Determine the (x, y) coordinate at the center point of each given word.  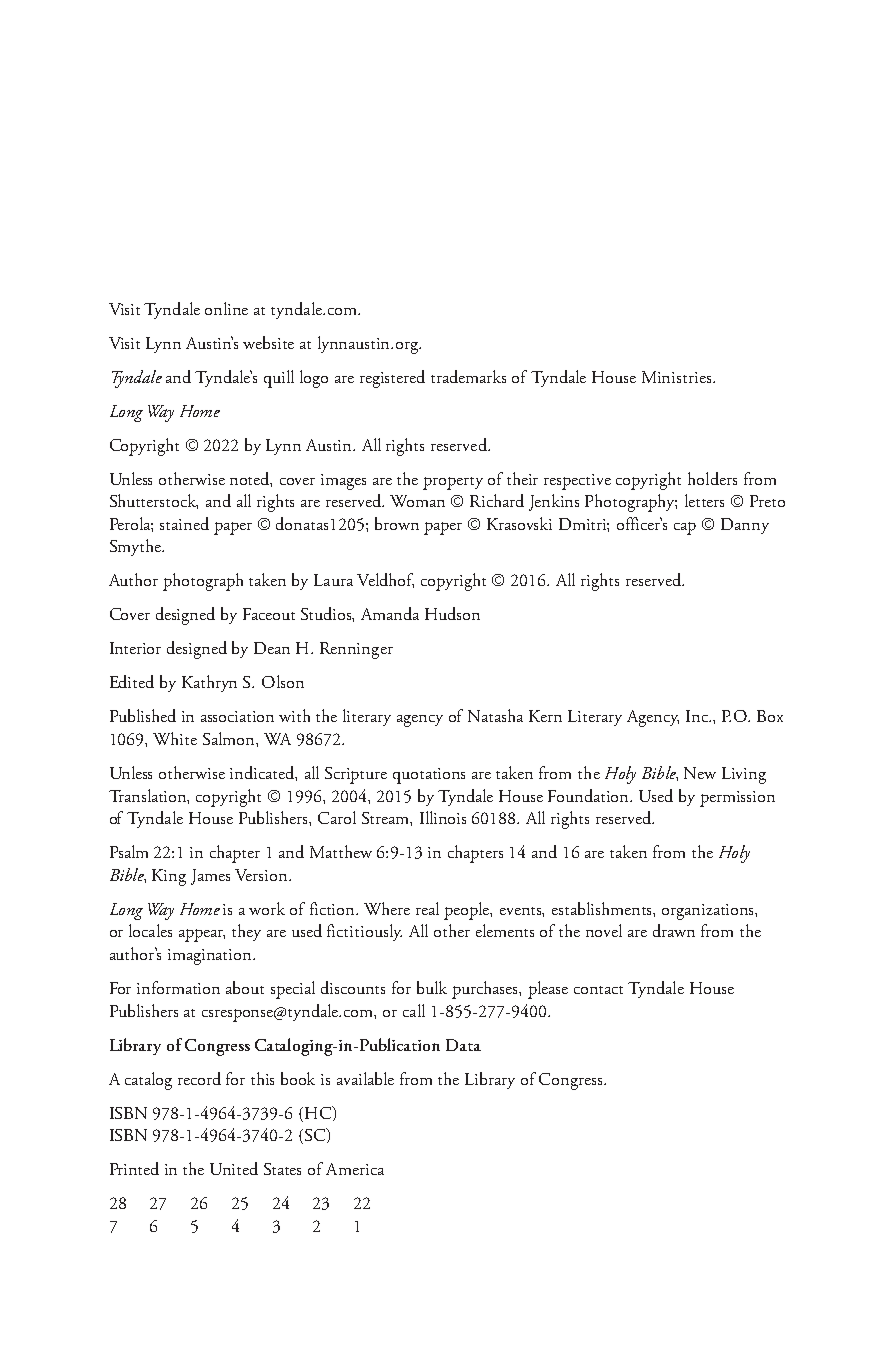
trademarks (468, 376)
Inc (698, 716)
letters (704, 500)
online (226, 308)
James (210, 877)
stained (184, 523)
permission (737, 799)
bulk (432, 987)
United (234, 1168)
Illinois (443, 817)
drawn (674, 930)
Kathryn (209, 683)
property (453, 483)
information (178, 987)
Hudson (452, 613)
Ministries (678, 377)
